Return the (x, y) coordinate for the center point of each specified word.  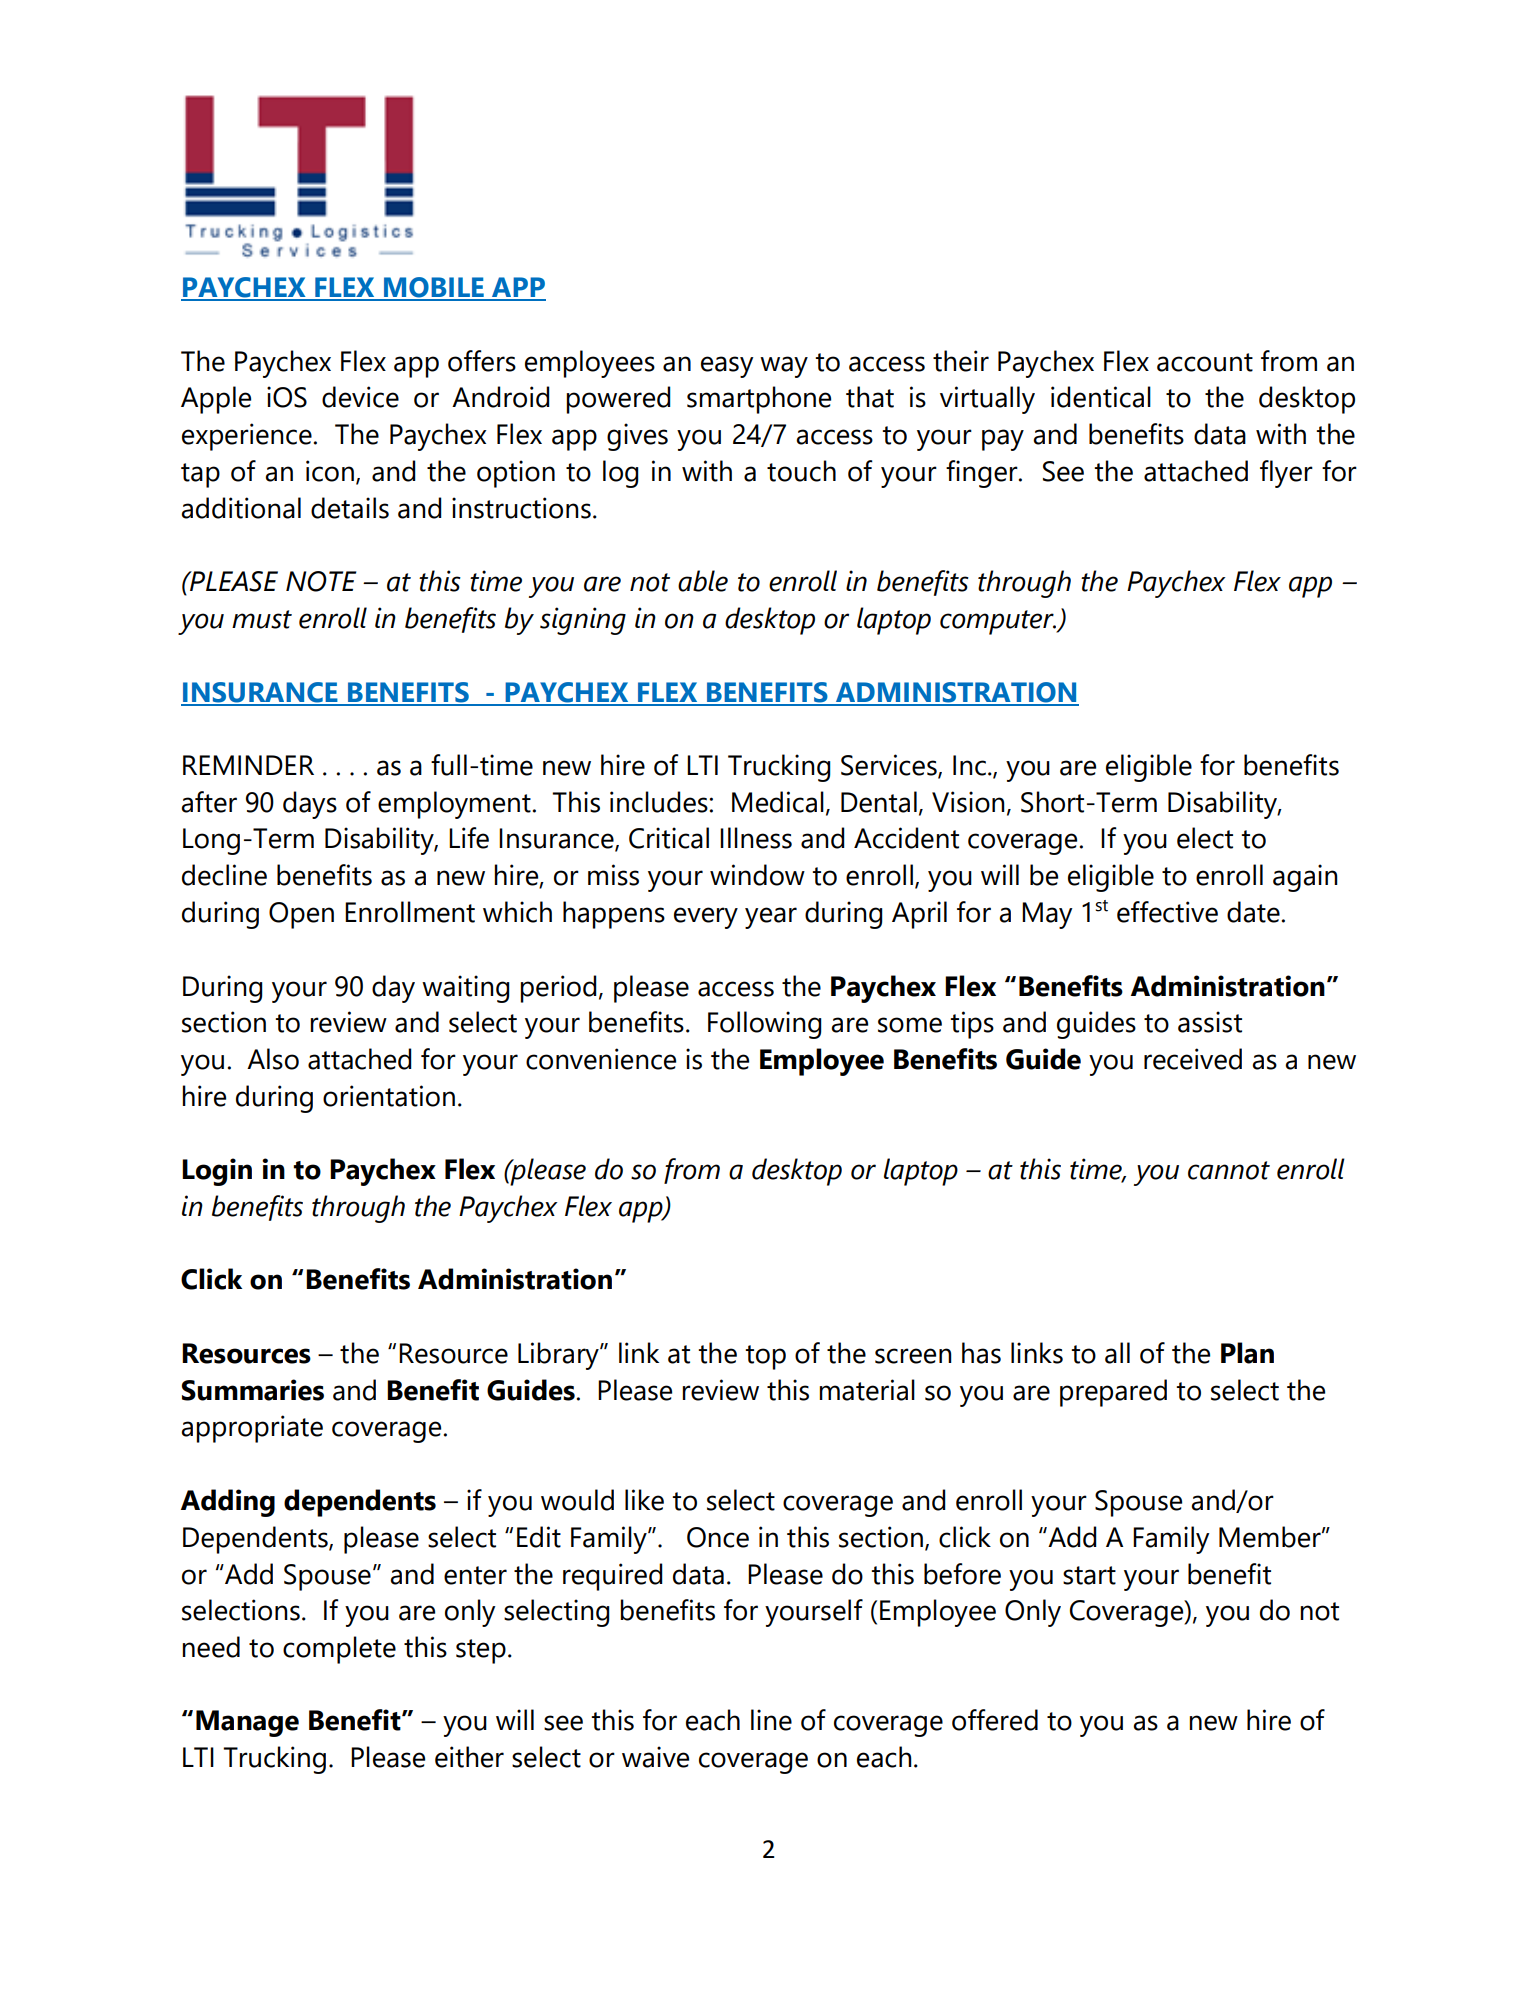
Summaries (253, 1390)
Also (273, 1059)
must (262, 619)
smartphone (759, 400)
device (360, 397)
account (1205, 362)
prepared (1113, 1393)
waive (655, 1757)
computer (998, 622)
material (867, 1390)
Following (765, 1025)
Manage (247, 1723)
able (703, 581)
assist (1210, 1022)
